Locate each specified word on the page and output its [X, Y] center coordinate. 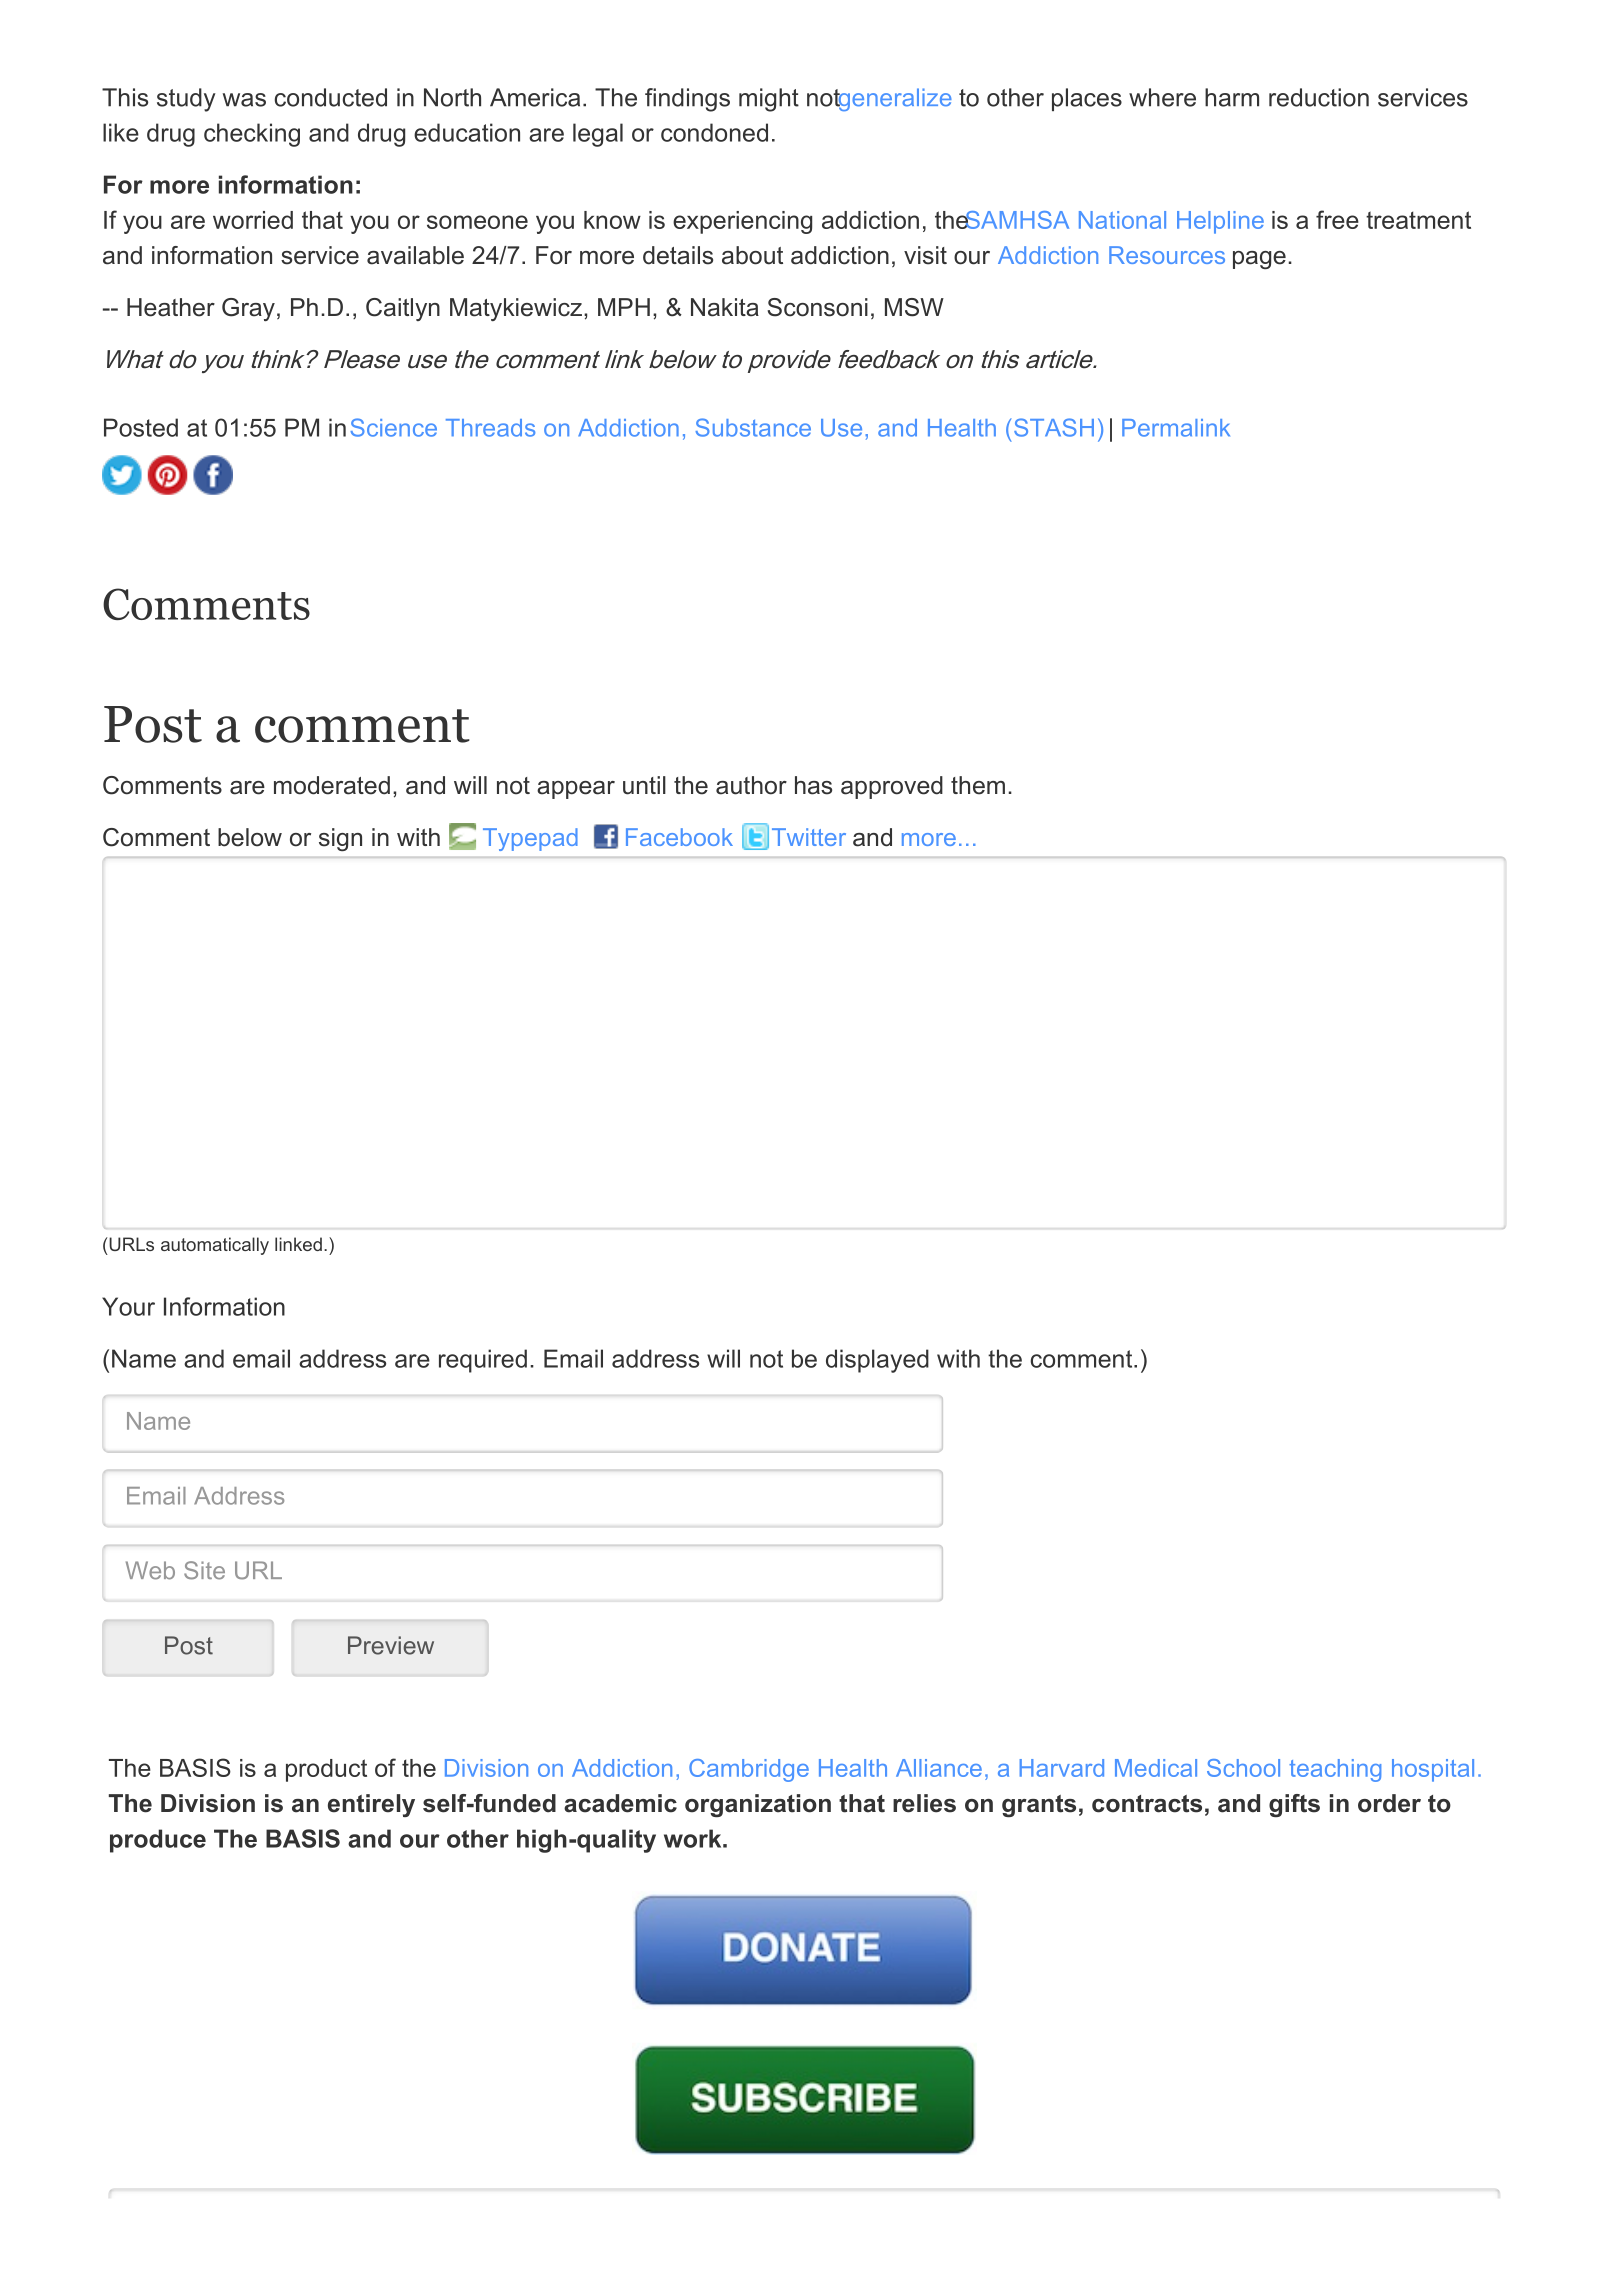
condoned [714, 132]
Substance [753, 427]
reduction [1319, 97]
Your [128, 1306]
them [978, 785]
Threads [490, 428]
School [1243, 1768]
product [326, 1770]
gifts [1294, 1805]
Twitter [809, 837]
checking [252, 135]
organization [758, 1805]
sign [340, 839]
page [1259, 260]
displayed [877, 1361]
